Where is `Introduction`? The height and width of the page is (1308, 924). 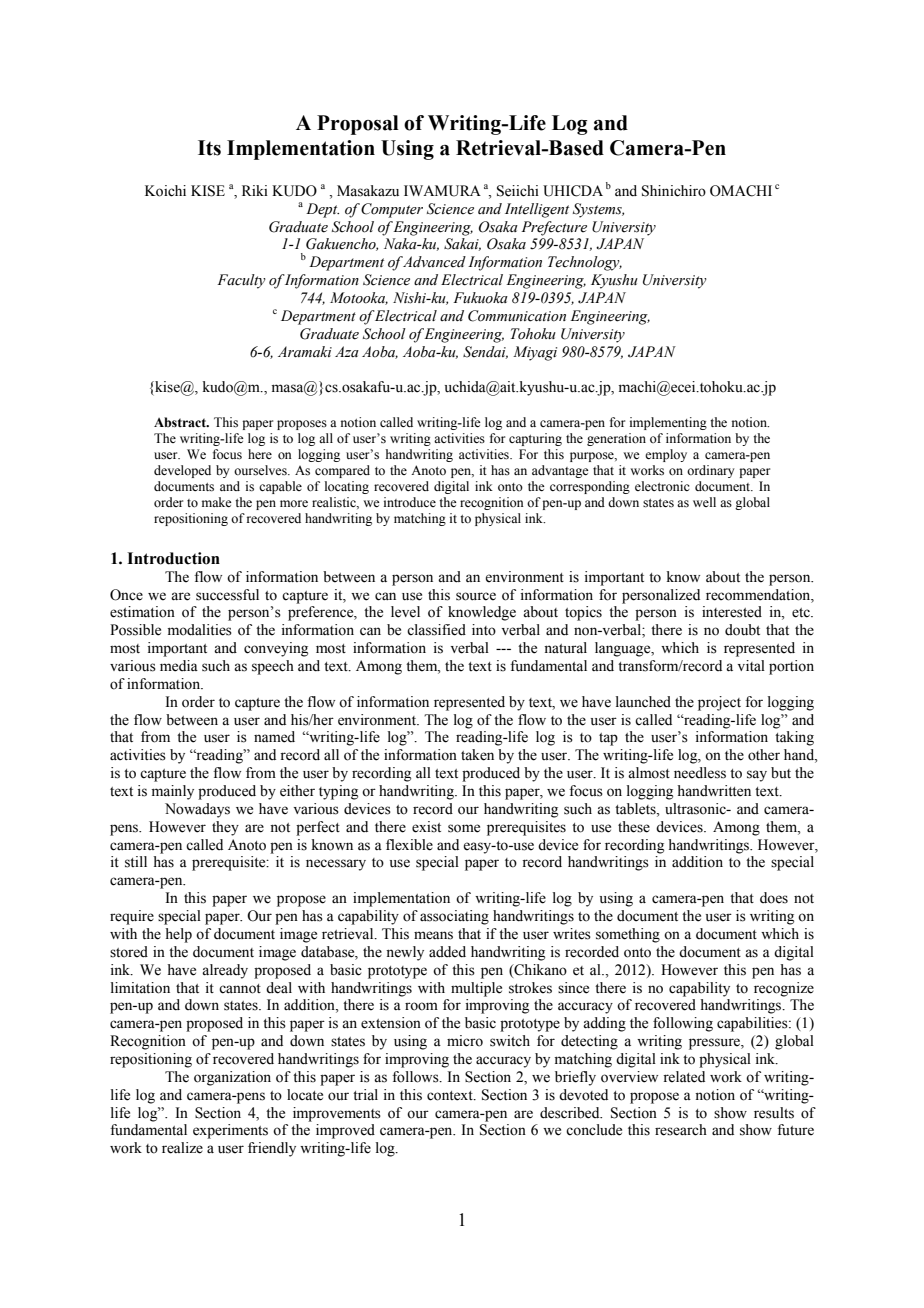 Introduction is located at coordinates (173, 558).
